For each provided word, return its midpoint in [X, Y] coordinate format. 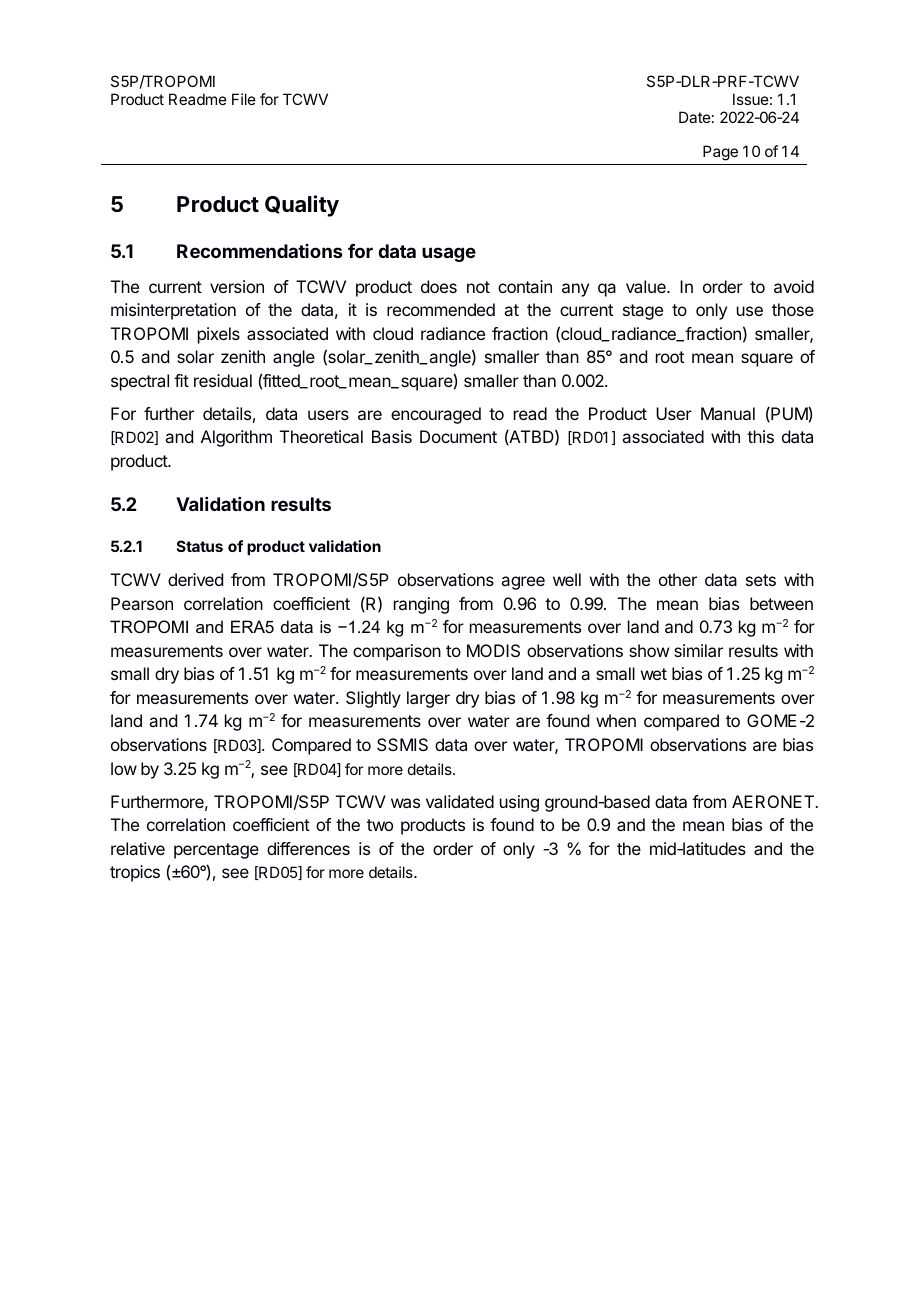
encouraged [436, 415]
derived [195, 579]
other [678, 579]
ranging [421, 605]
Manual [728, 413]
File [244, 99]
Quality [302, 206]
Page [720, 153]
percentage [216, 851]
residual [223, 380]
